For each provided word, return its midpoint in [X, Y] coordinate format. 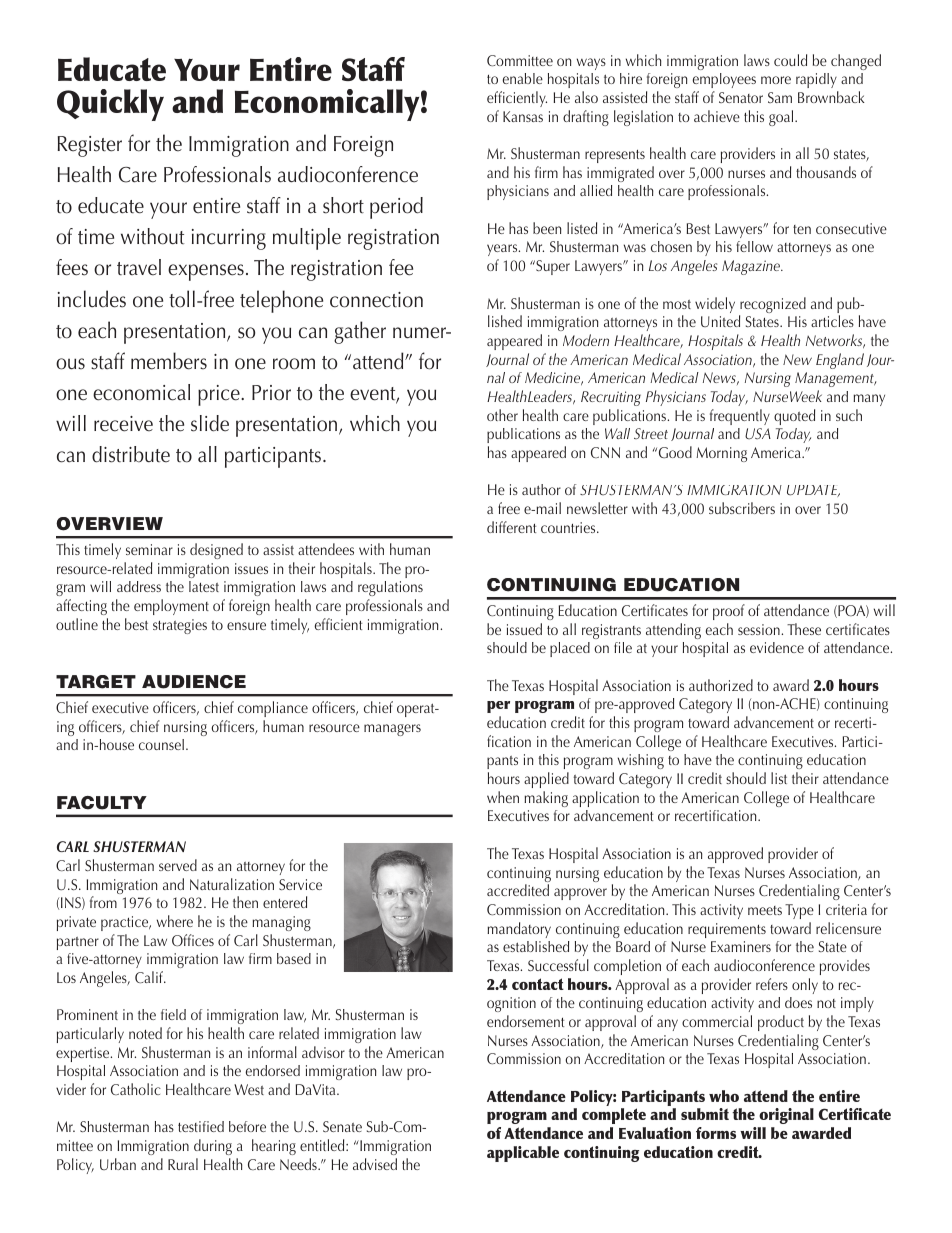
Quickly [110, 105]
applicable [523, 1154]
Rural [183, 1164]
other [502, 415]
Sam [780, 97]
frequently [740, 417]
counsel [161, 744]
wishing [641, 761]
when [503, 797]
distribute [131, 454]
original [786, 1116]
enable [523, 78]
